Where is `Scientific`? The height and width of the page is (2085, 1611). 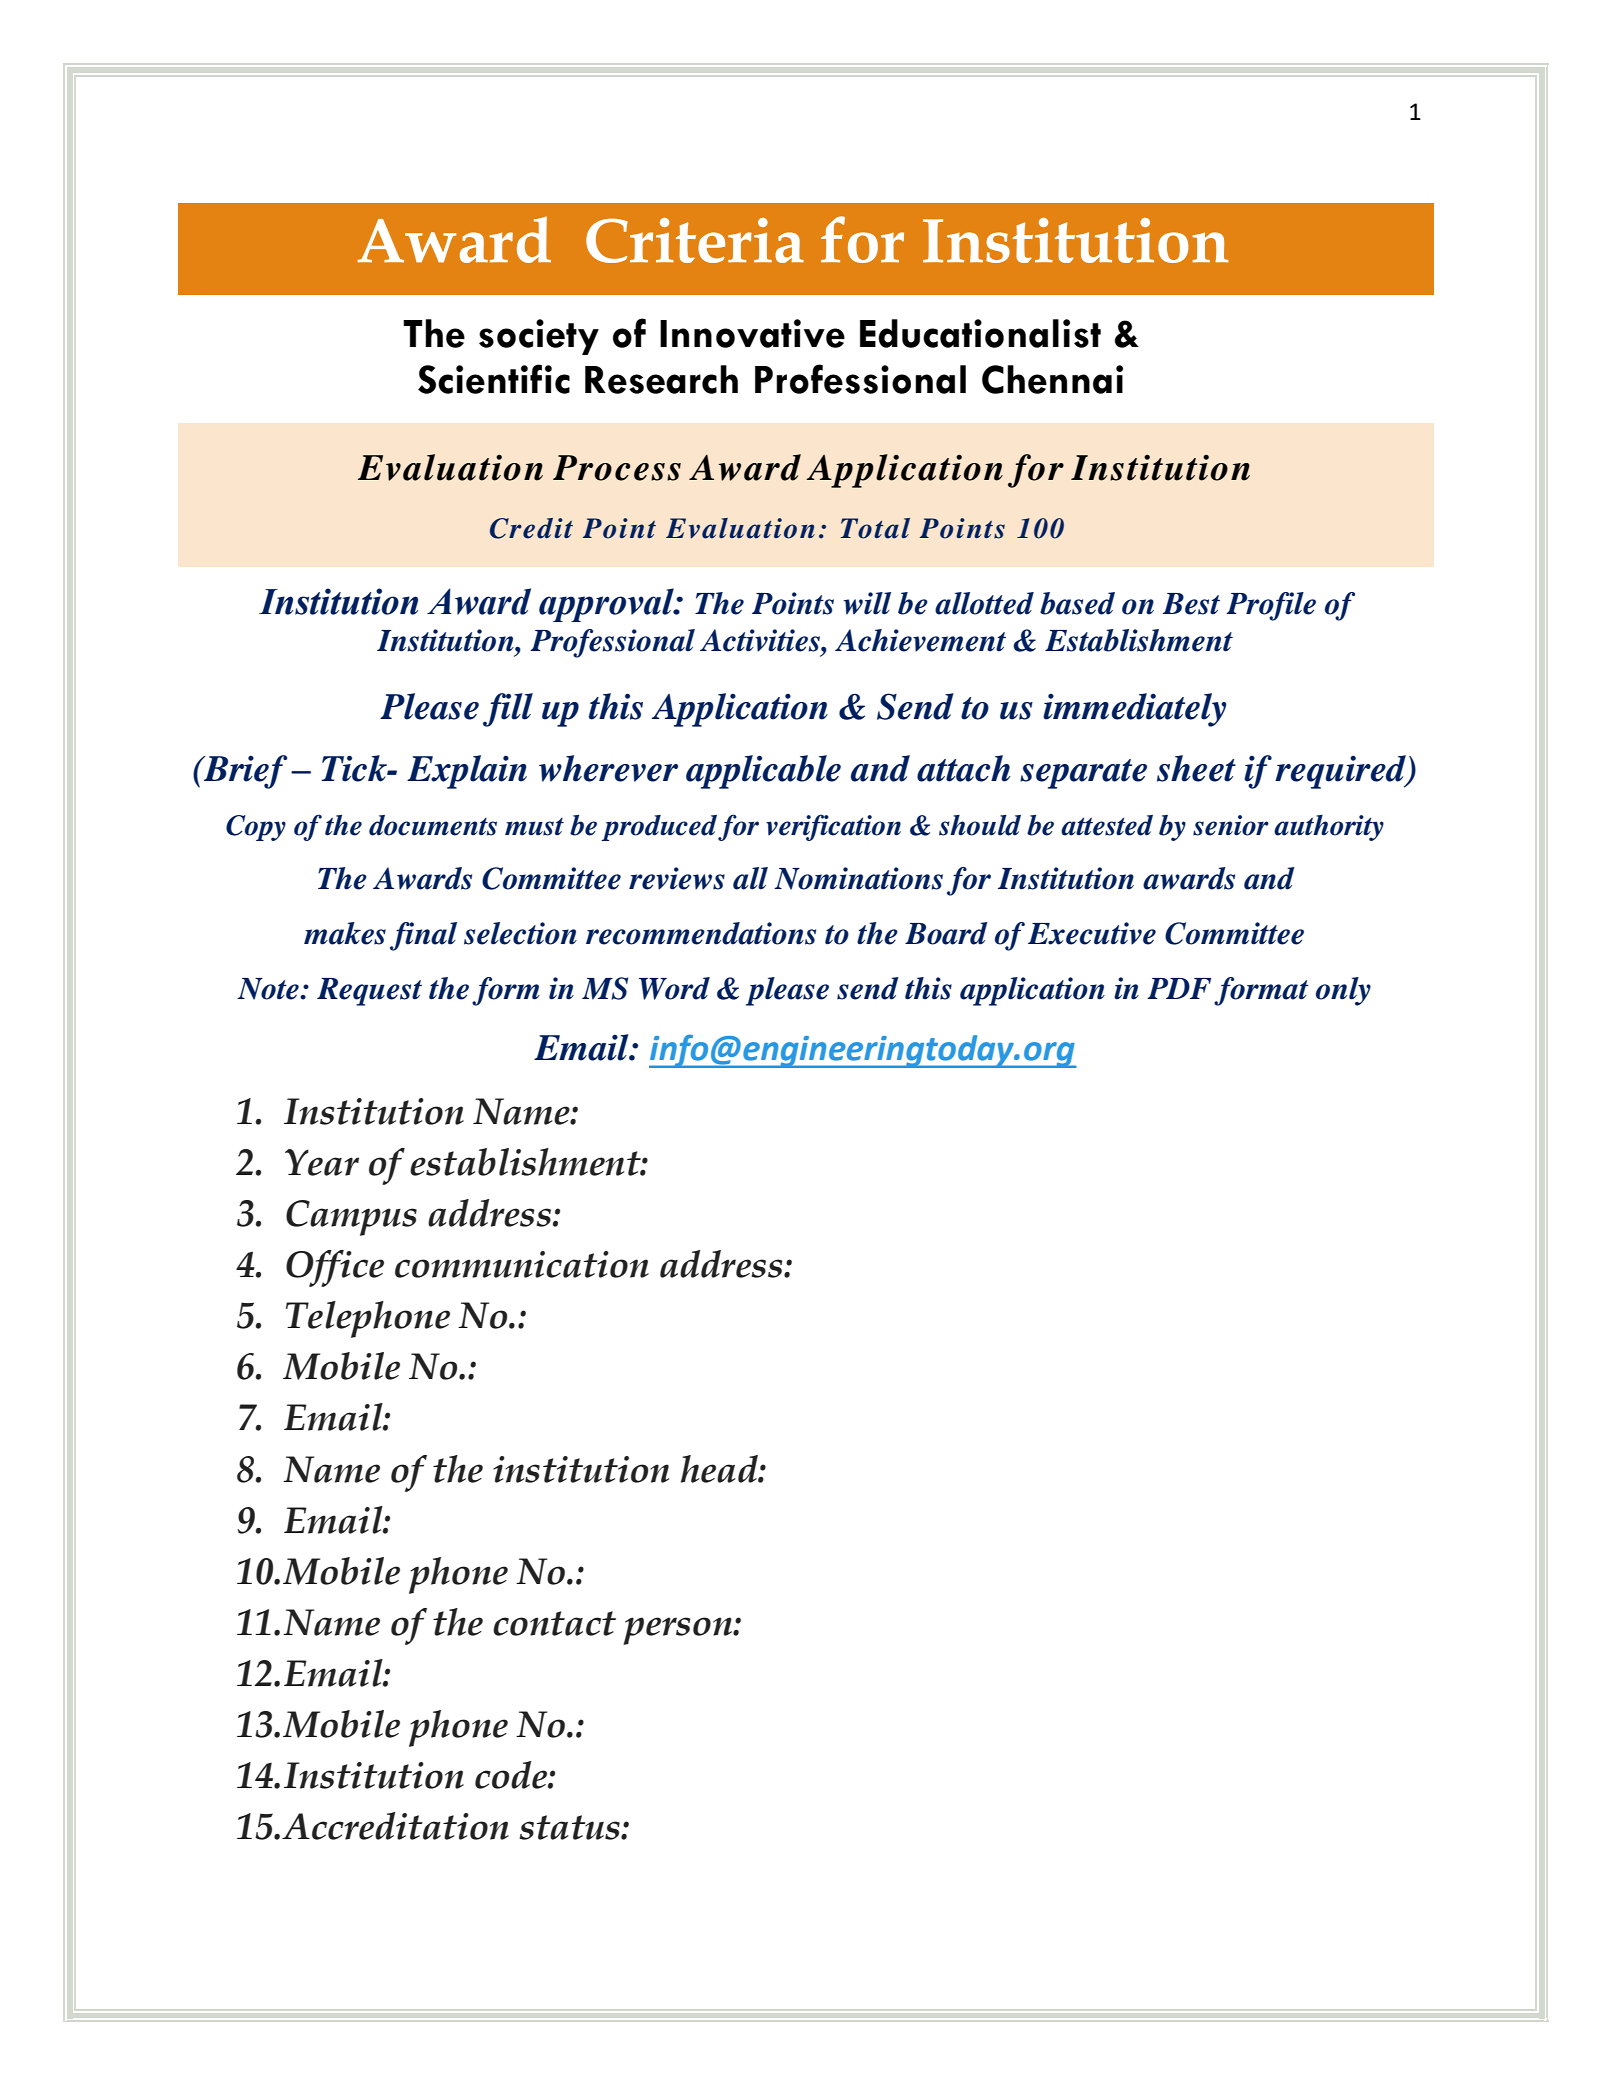 Scientific is located at coordinates (494, 379).
